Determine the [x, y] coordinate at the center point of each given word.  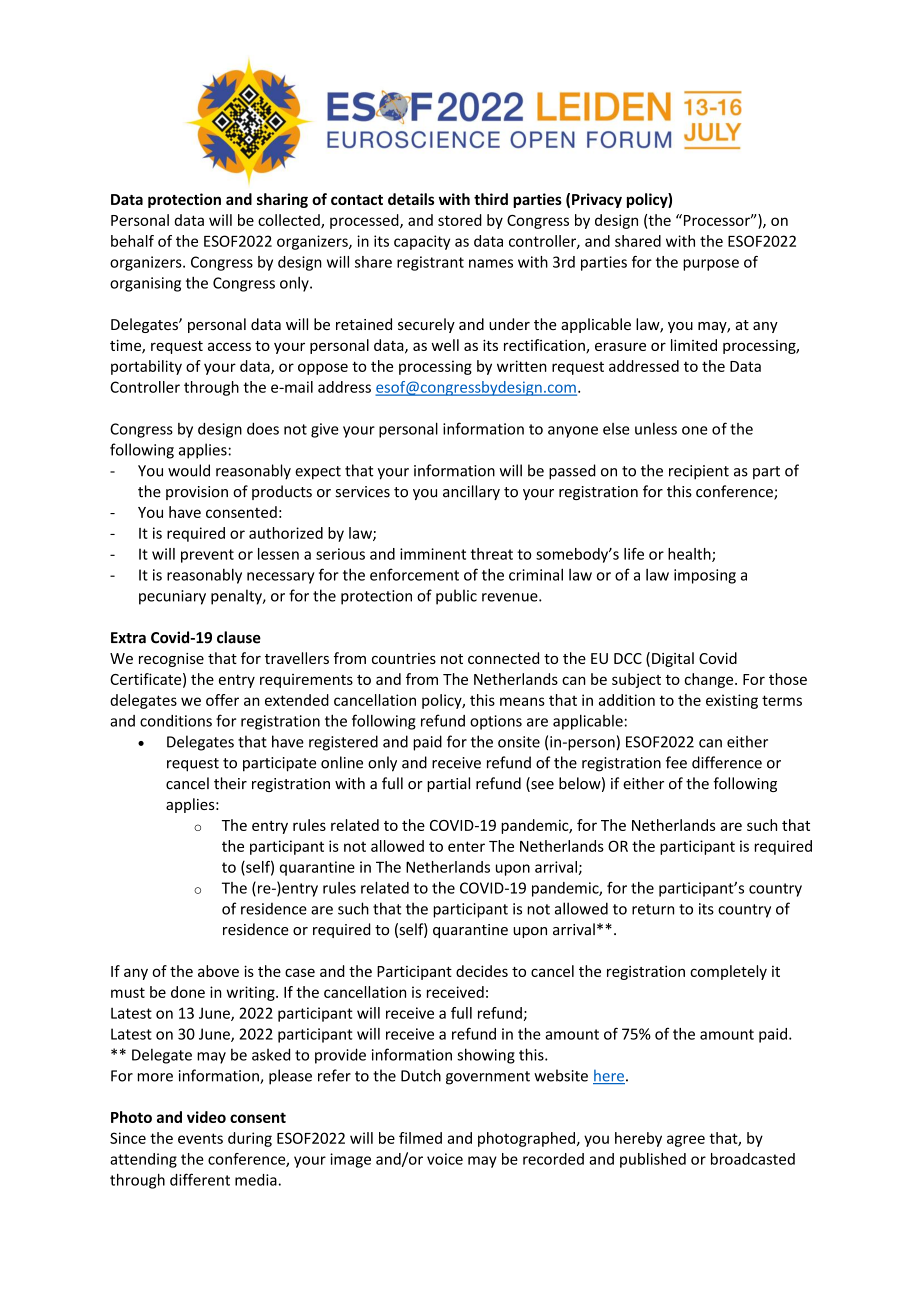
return [653, 909]
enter [466, 846]
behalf [132, 241]
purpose [711, 265]
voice [445, 1159]
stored [460, 220]
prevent [207, 556]
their [230, 783]
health [690, 555]
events [200, 1138]
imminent [433, 554]
